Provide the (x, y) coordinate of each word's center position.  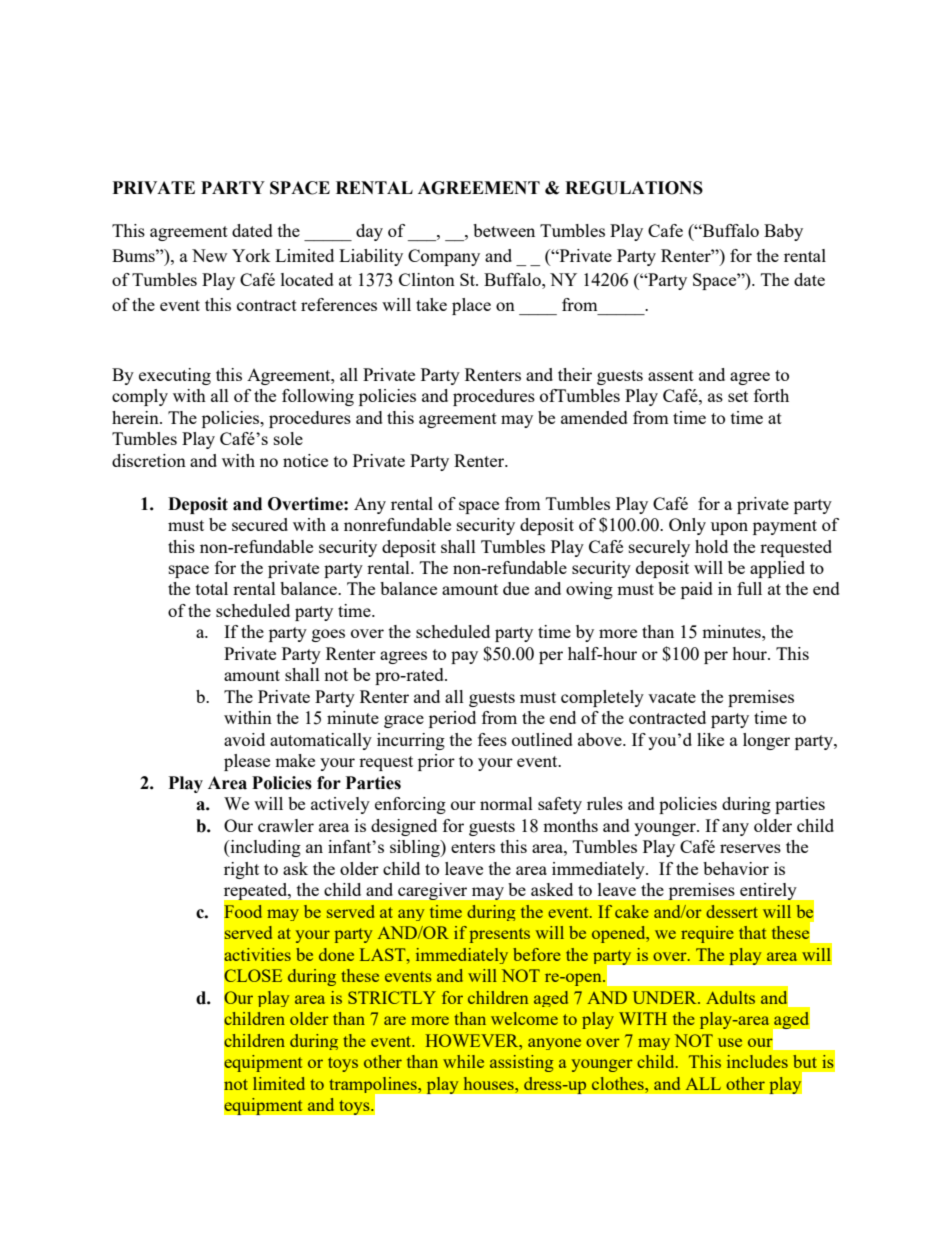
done (336, 954)
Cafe (665, 230)
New (209, 255)
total (212, 588)
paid (697, 590)
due (516, 588)
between (504, 230)
